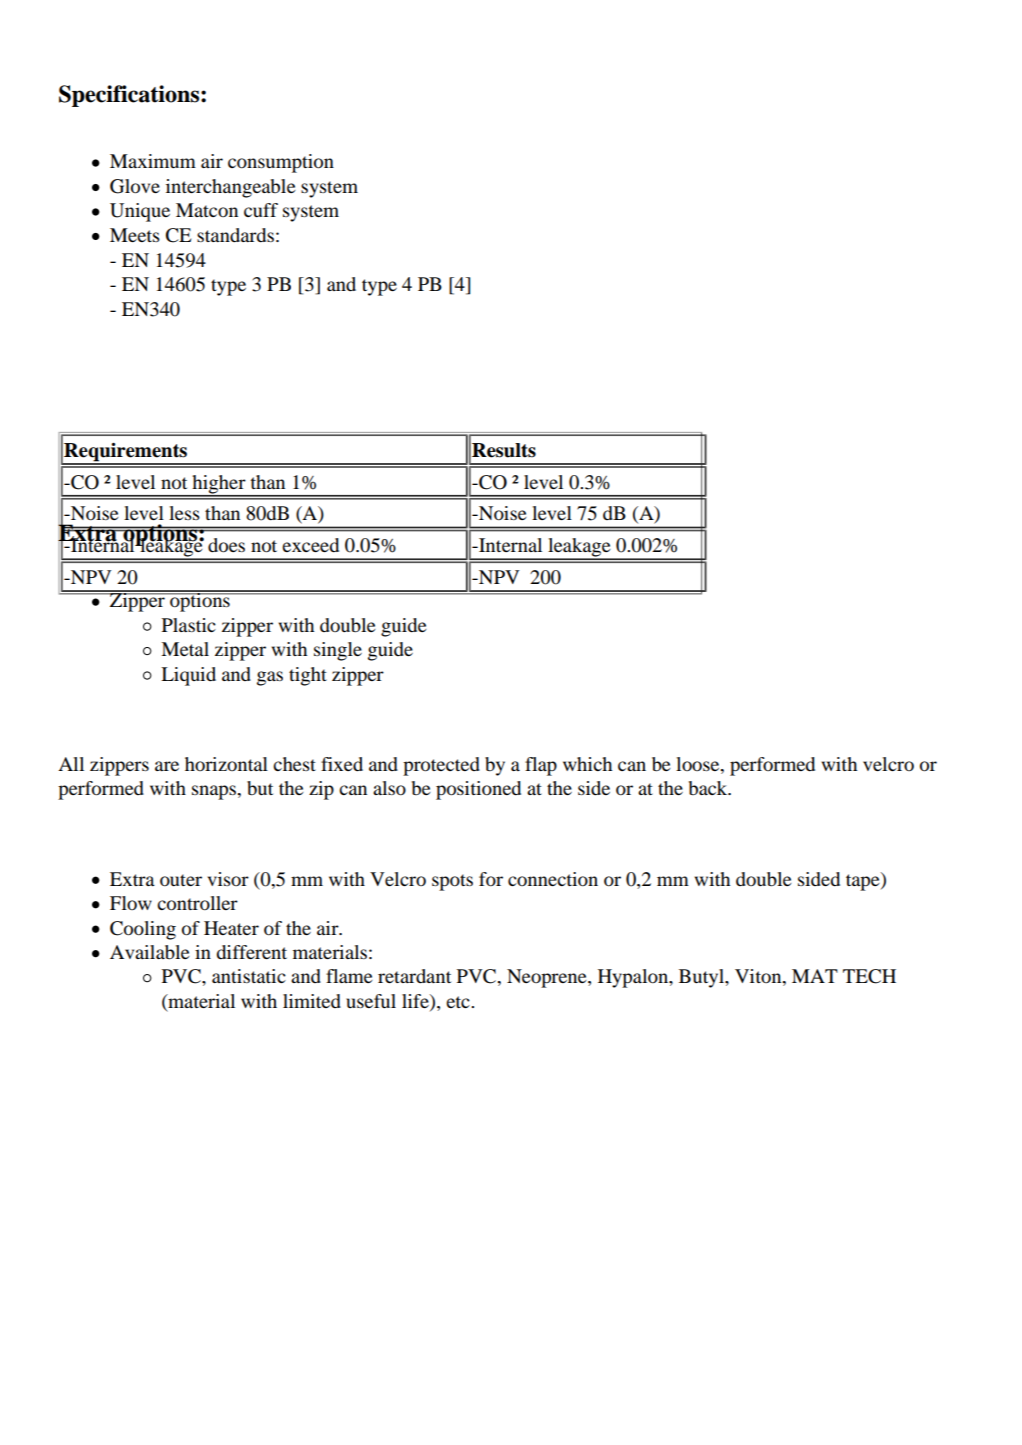 This screenshot has height=1445, width=1022. Describe the element at coordinates (135, 186) in the screenshot. I see `Glove` at that location.
